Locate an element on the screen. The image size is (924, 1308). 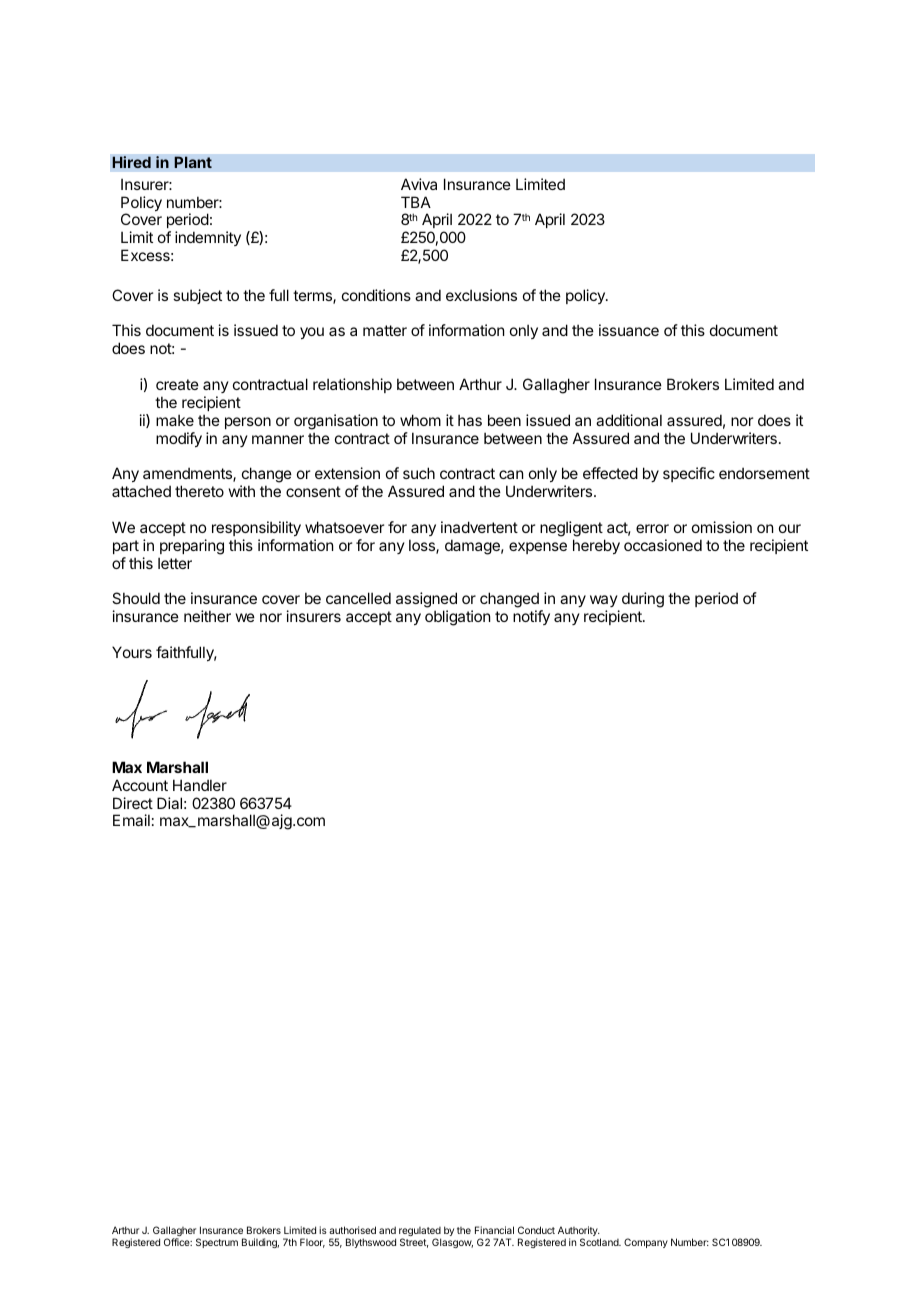
issuance is located at coordinates (629, 330).
